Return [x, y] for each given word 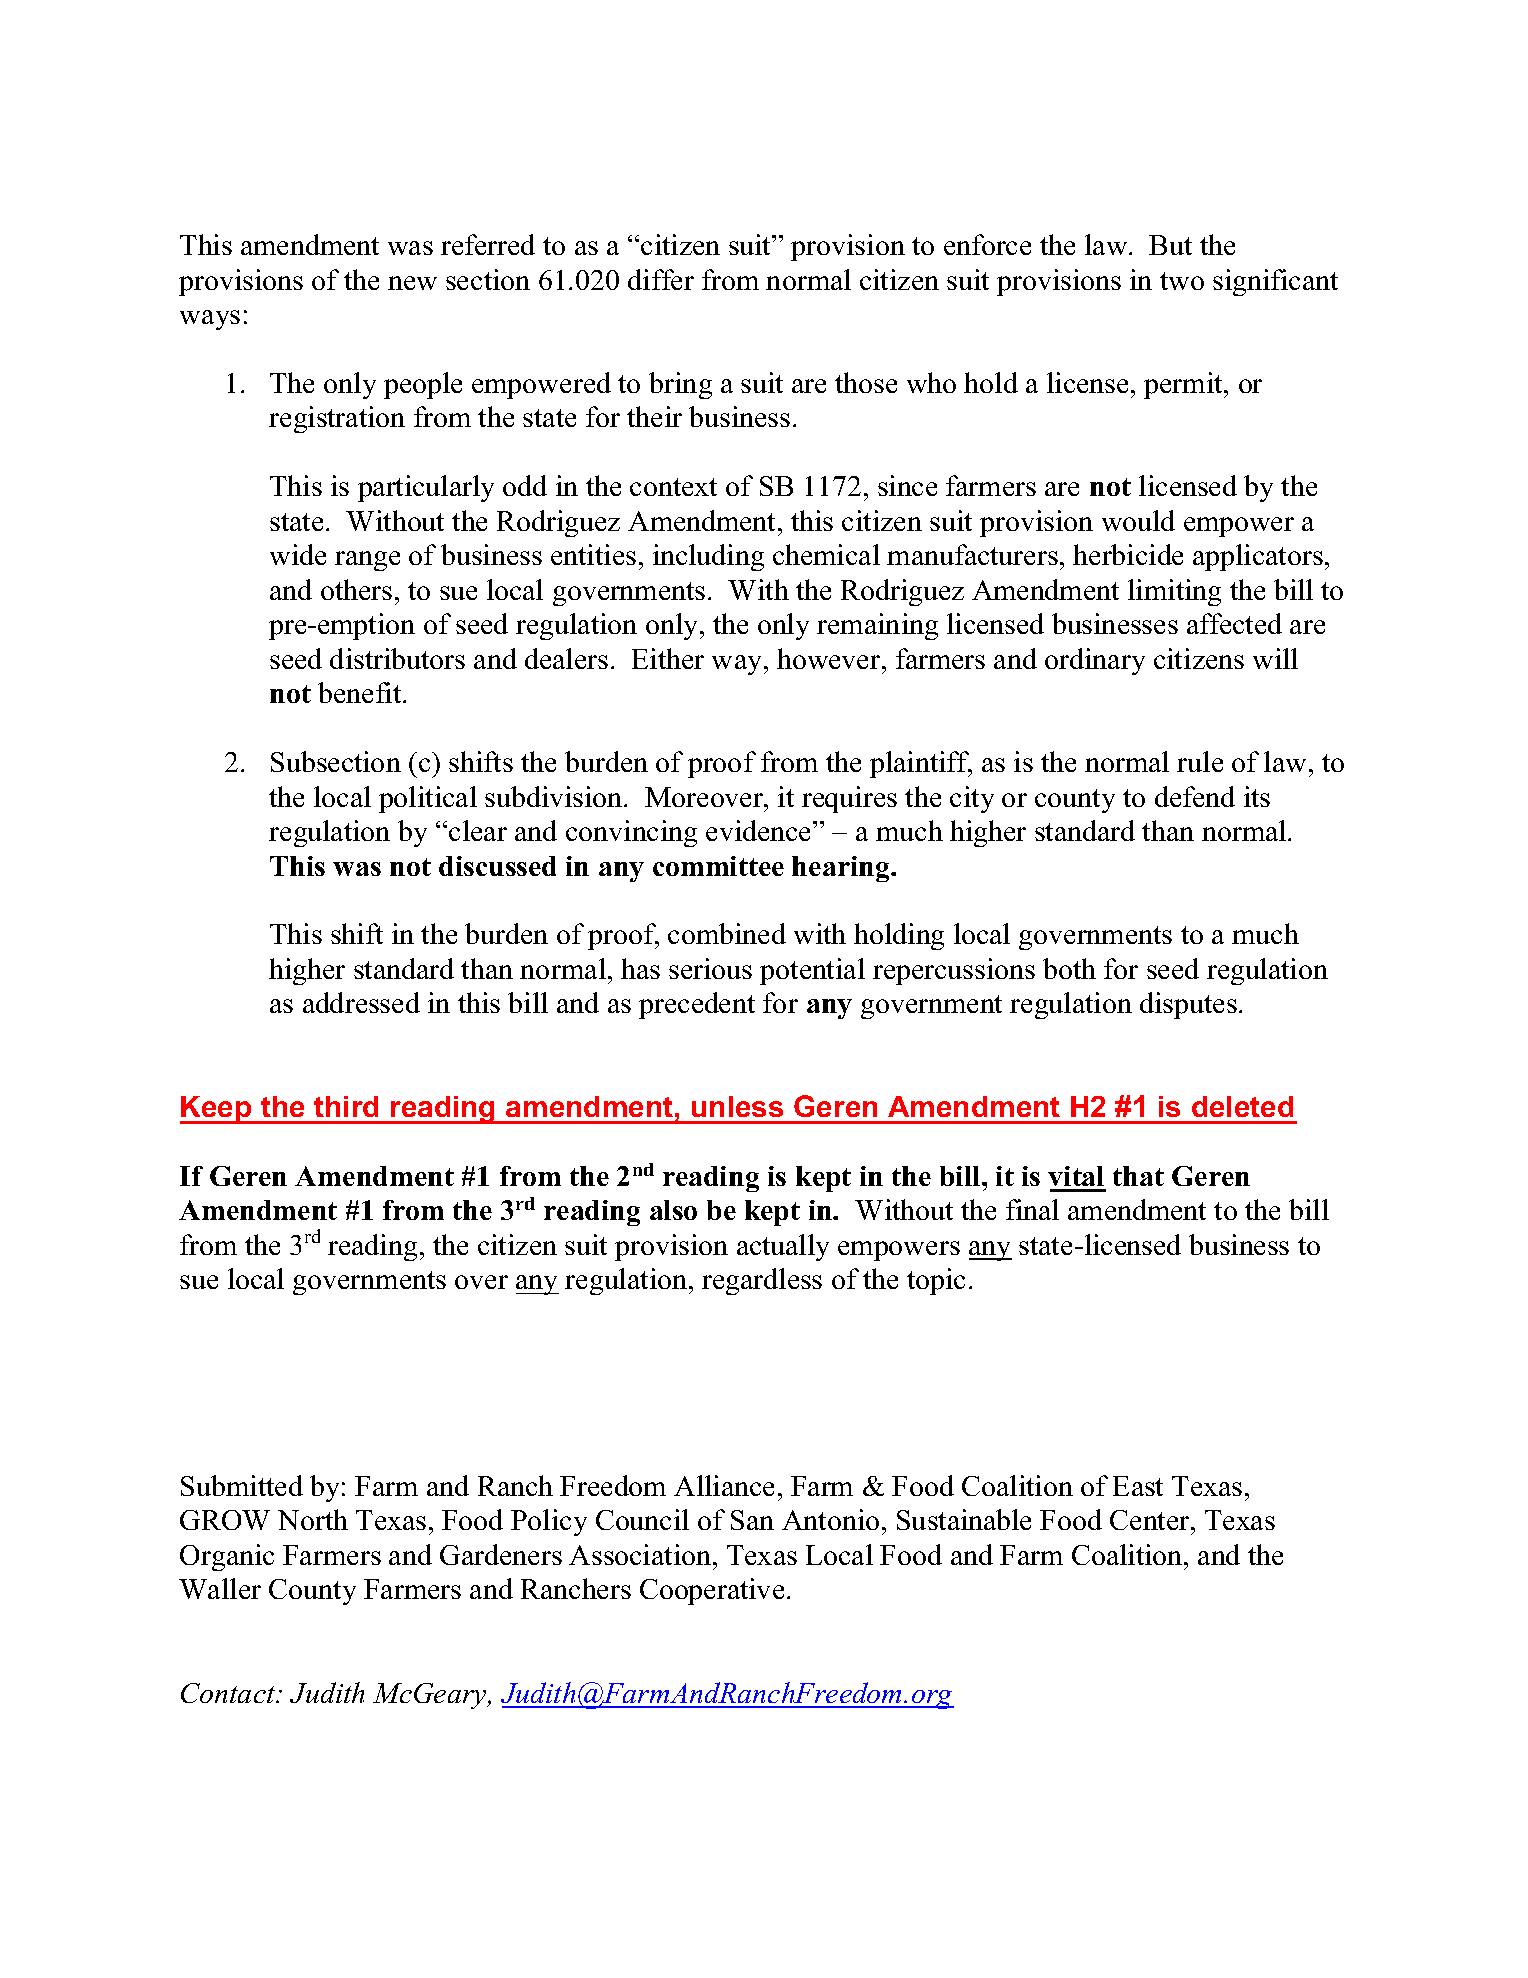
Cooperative [712, 1591]
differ [661, 279]
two [1182, 281]
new [412, 283]
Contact [229, 1693]
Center [1151, 1520]
